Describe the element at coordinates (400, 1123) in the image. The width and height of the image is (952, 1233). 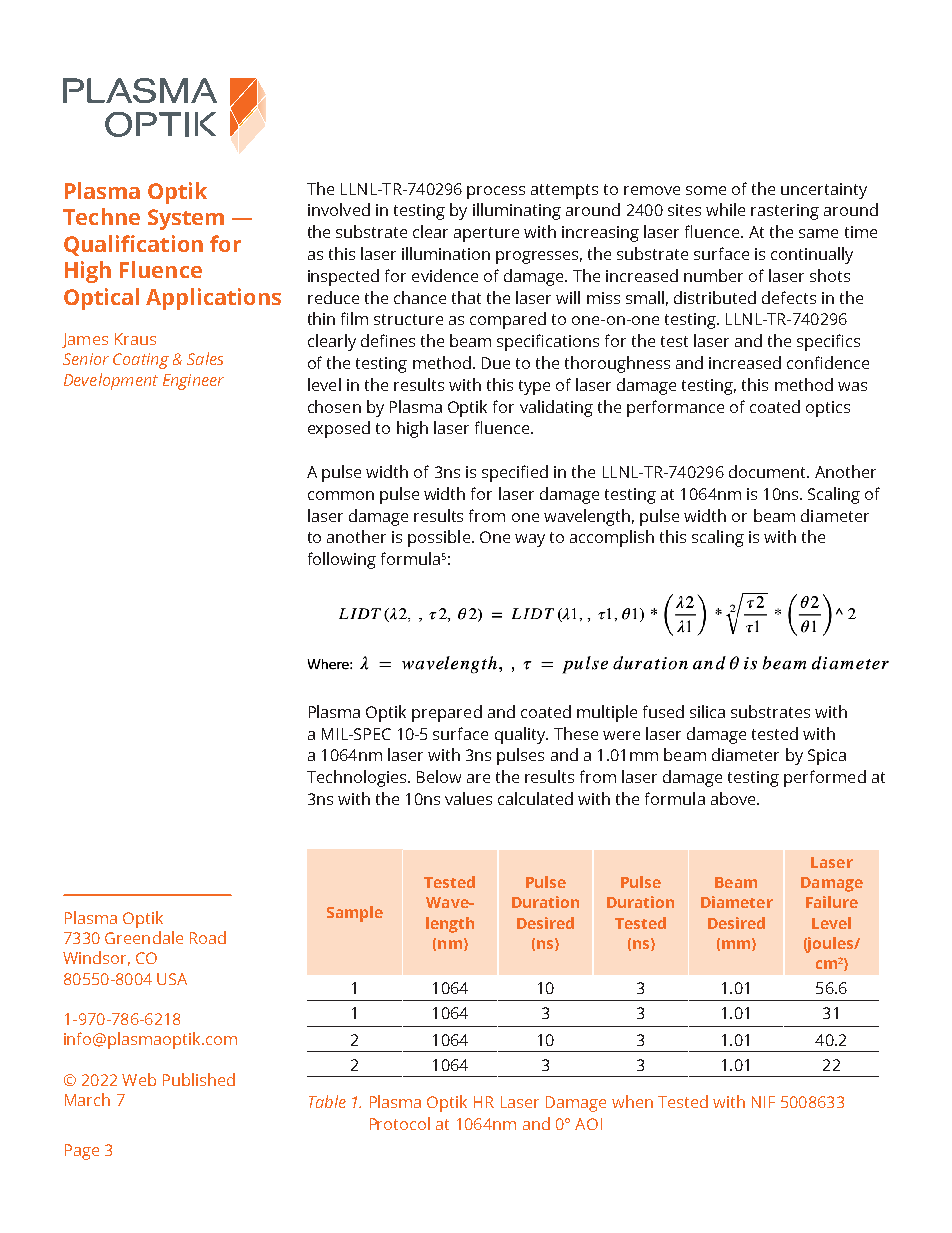
I see `Protocol` at that location.
